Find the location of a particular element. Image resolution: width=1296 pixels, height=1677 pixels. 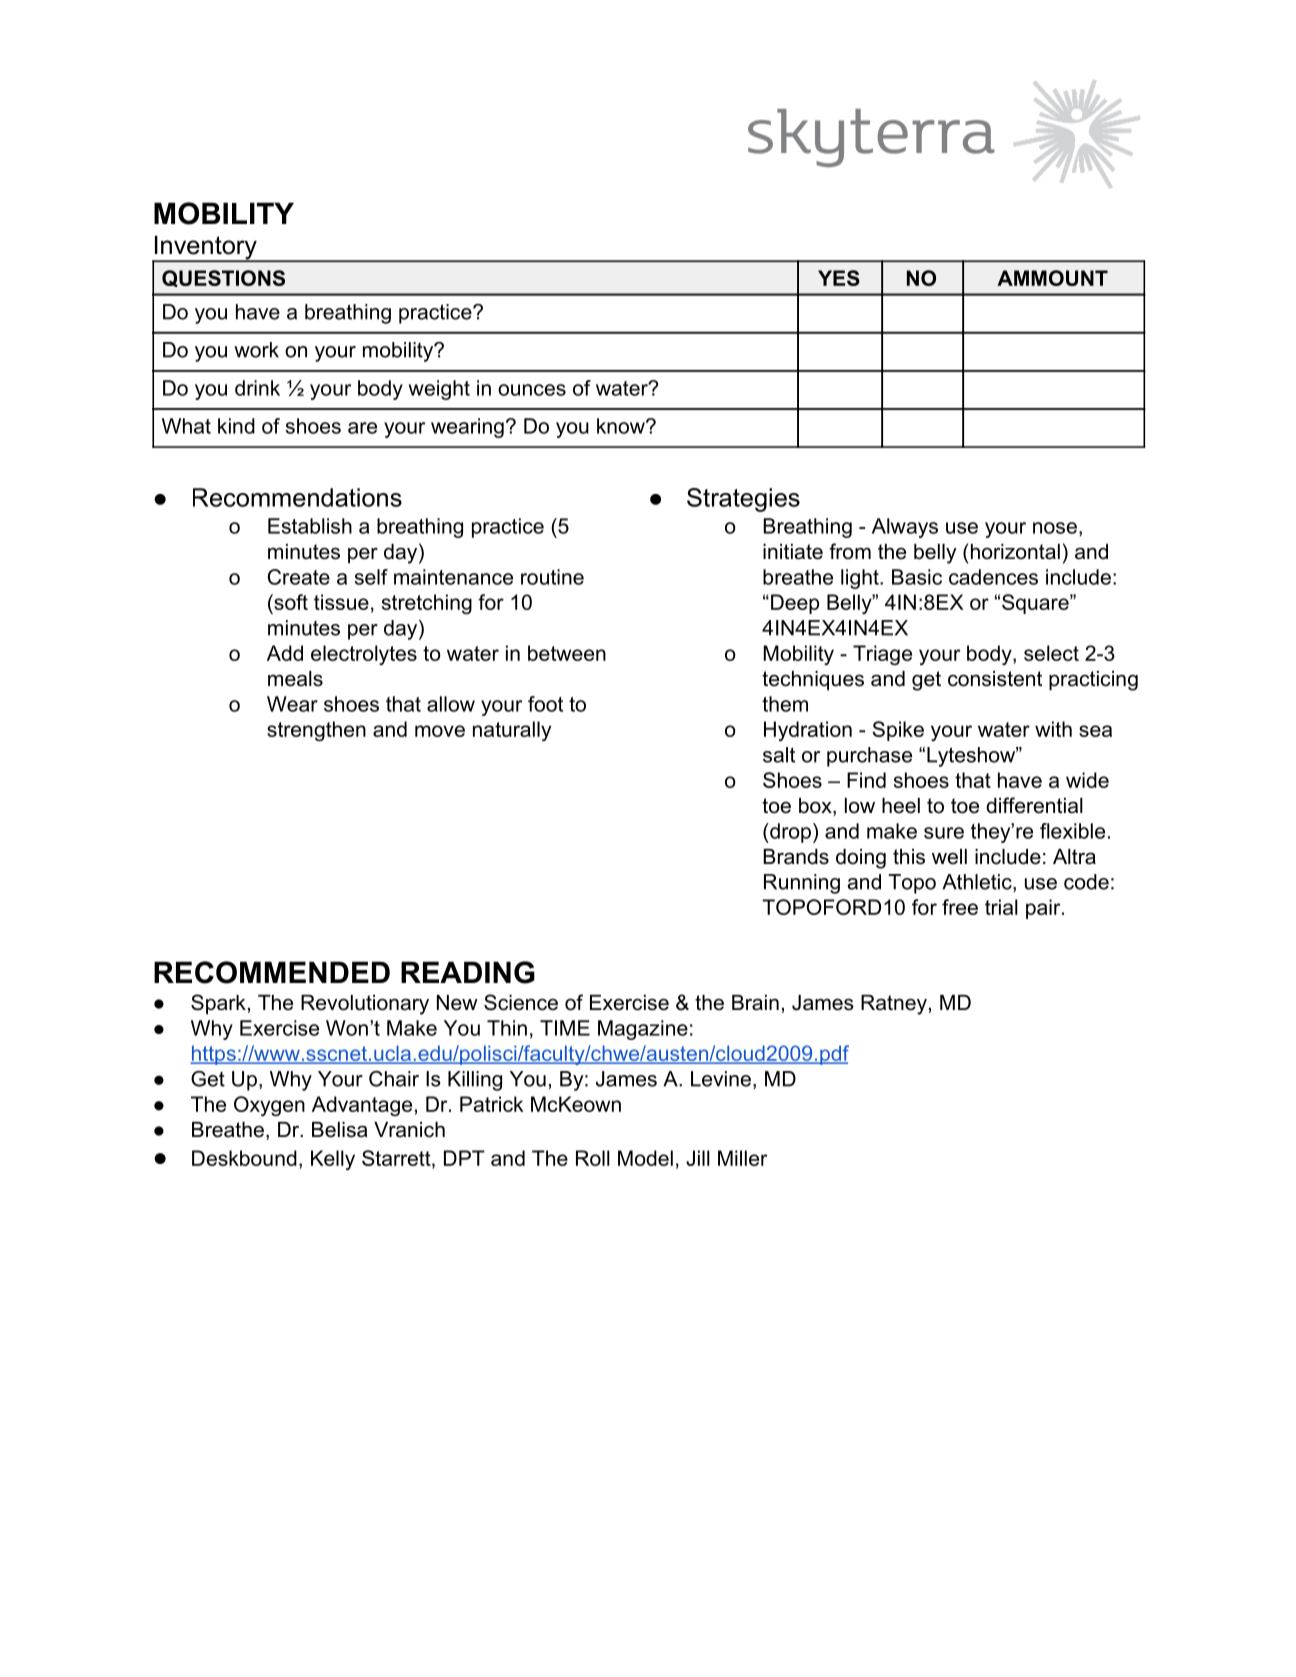

QUESTIONS is located at coordinates (223, 278).
